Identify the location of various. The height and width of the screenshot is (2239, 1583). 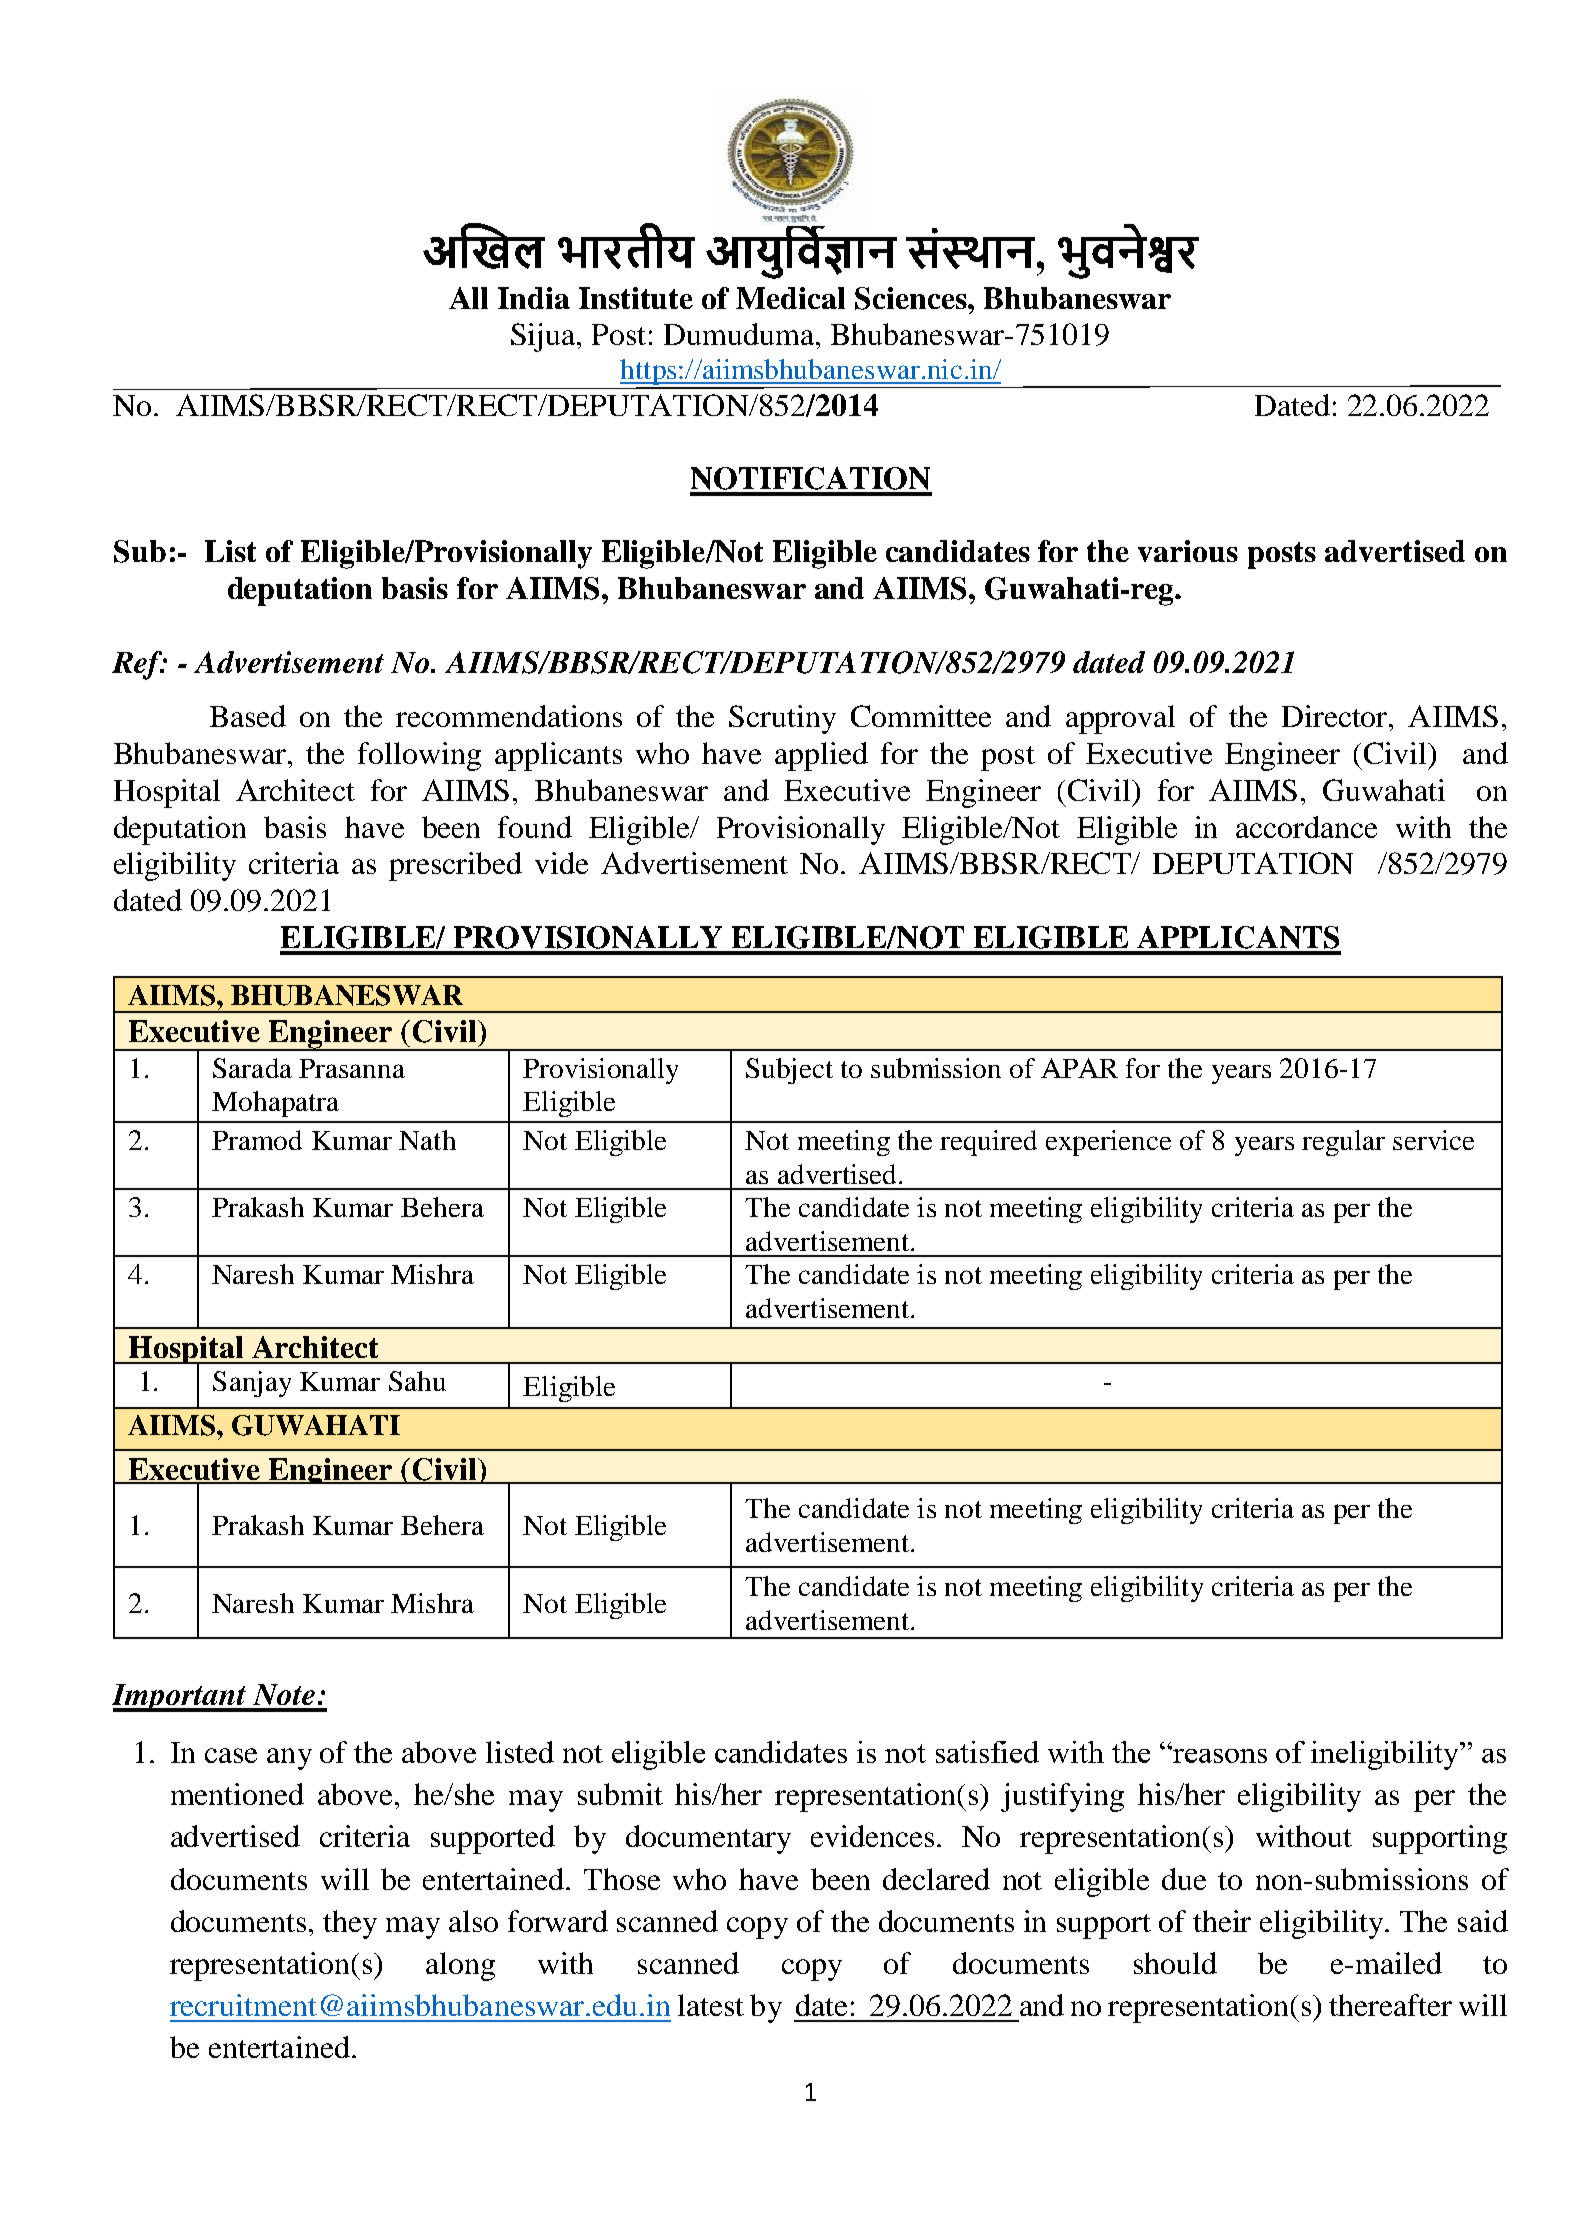
(1188, 551).
